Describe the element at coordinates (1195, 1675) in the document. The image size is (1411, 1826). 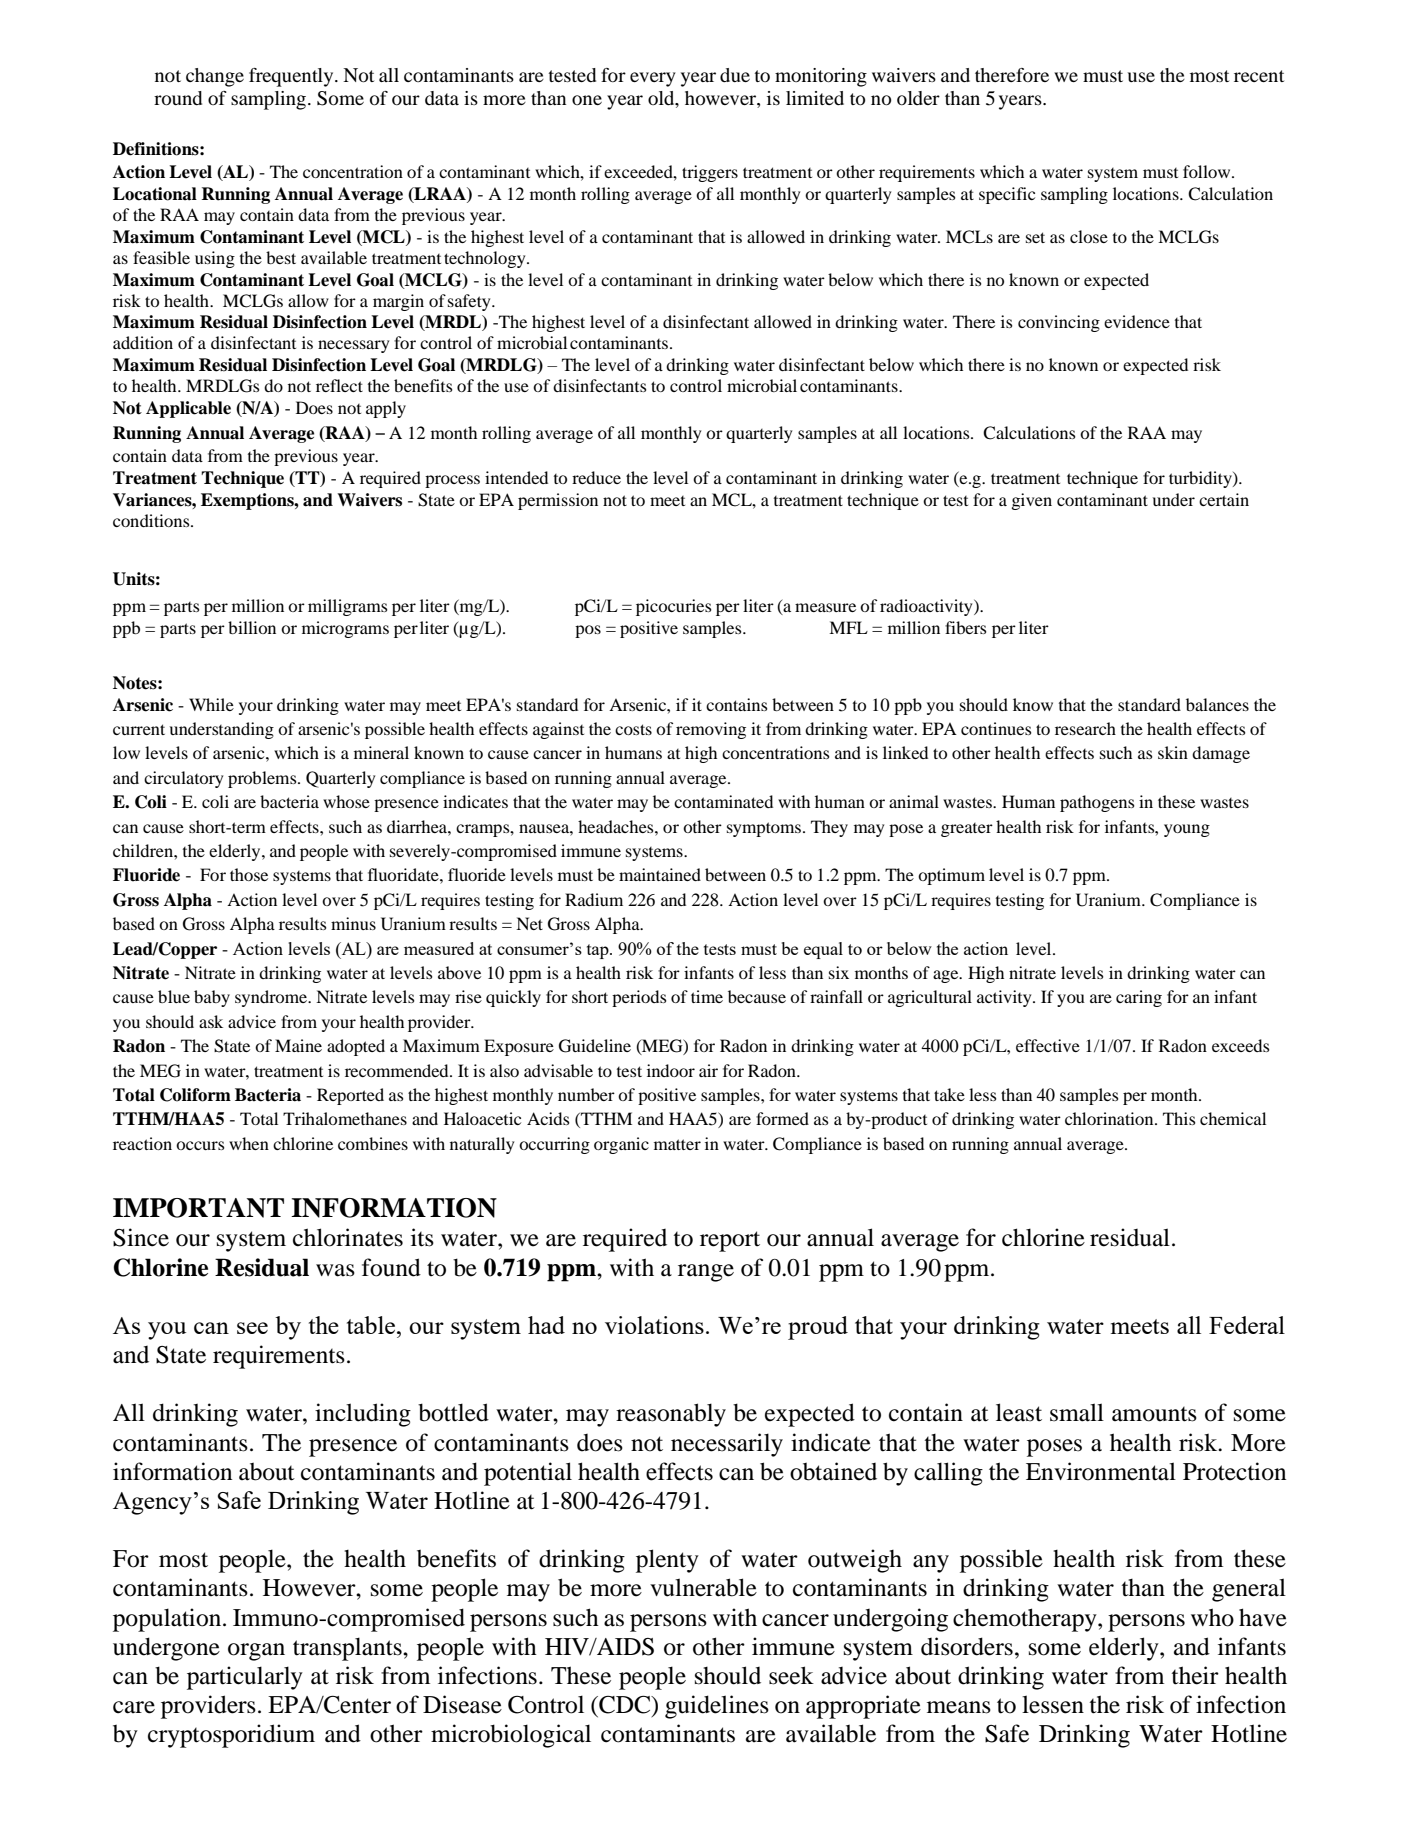
I see `their` at that location.
